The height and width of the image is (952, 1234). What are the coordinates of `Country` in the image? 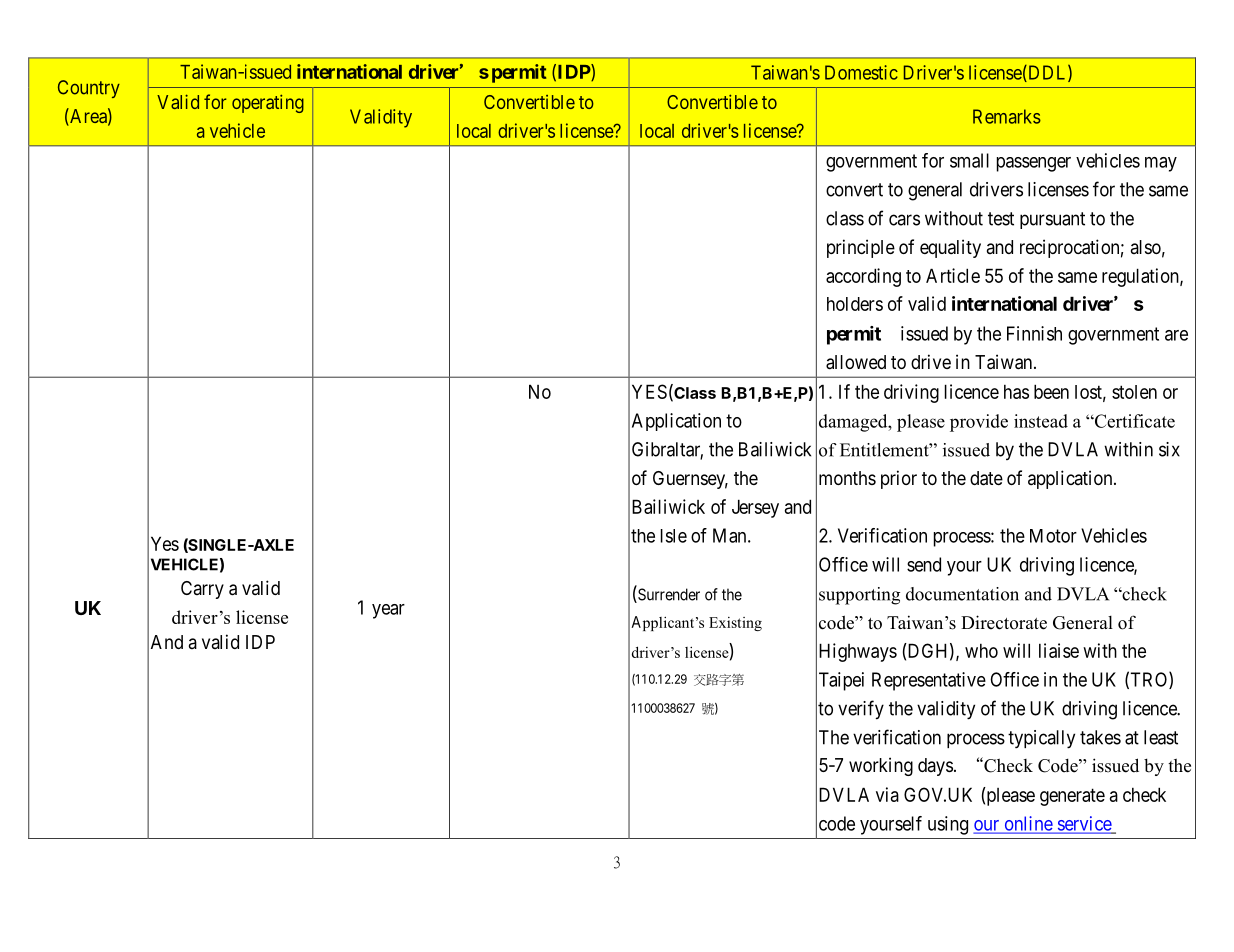 It's located at (89, 89).
